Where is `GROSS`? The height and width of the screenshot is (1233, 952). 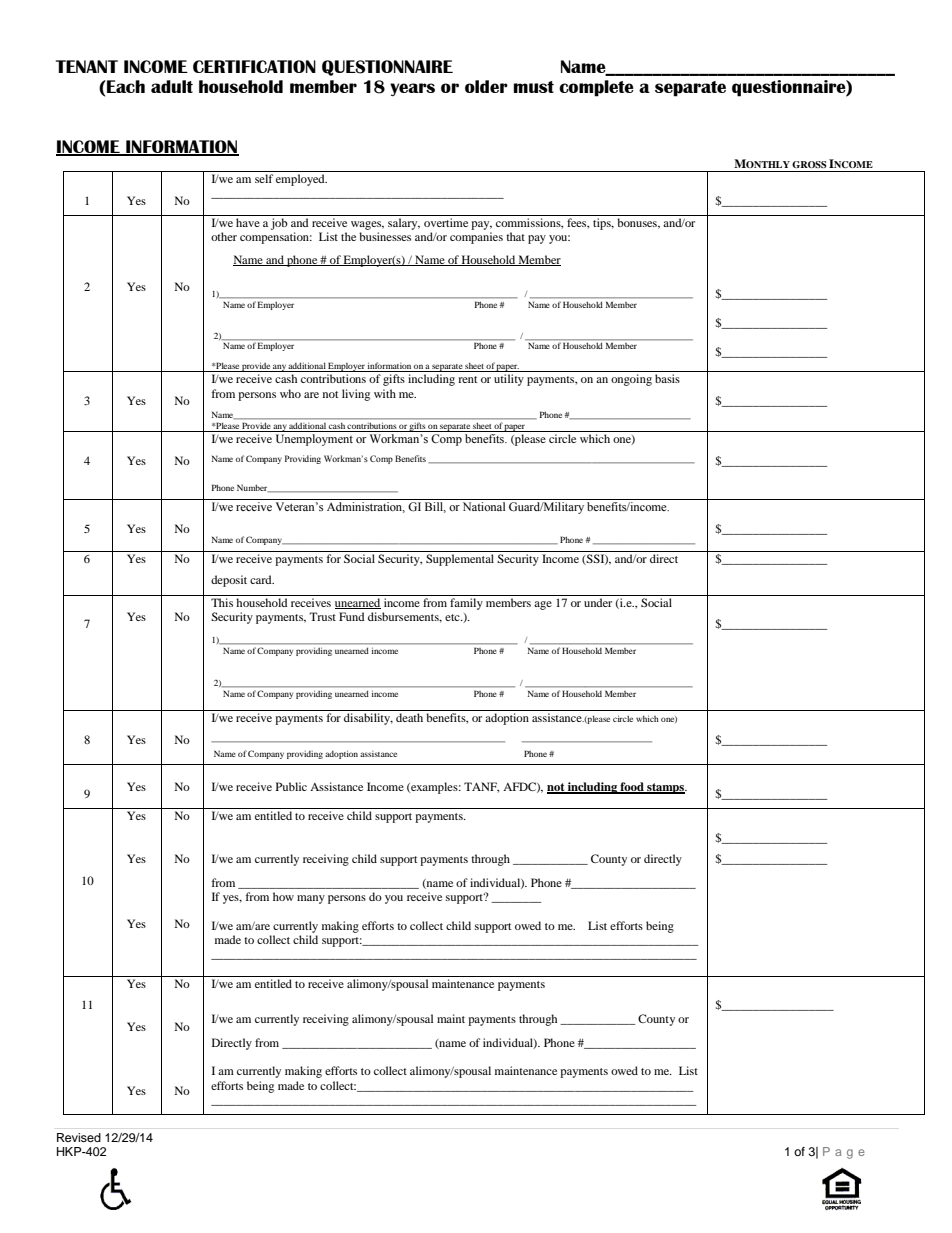 GROSS is located at coordinates (809, 164).
